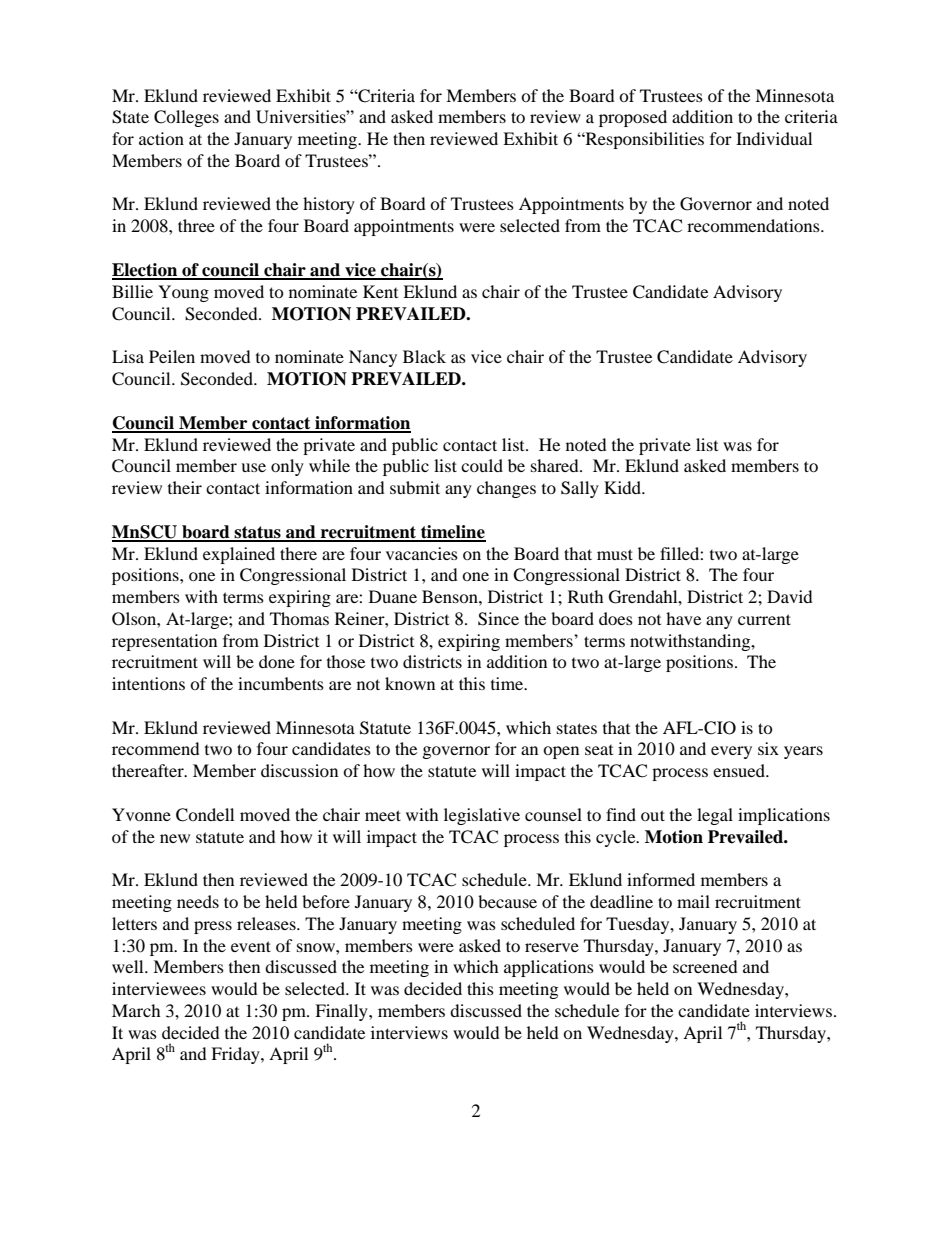  What do you see at coordinates (148, 683) in the page?
I see `intentions` at bounding box center [148, 683].
